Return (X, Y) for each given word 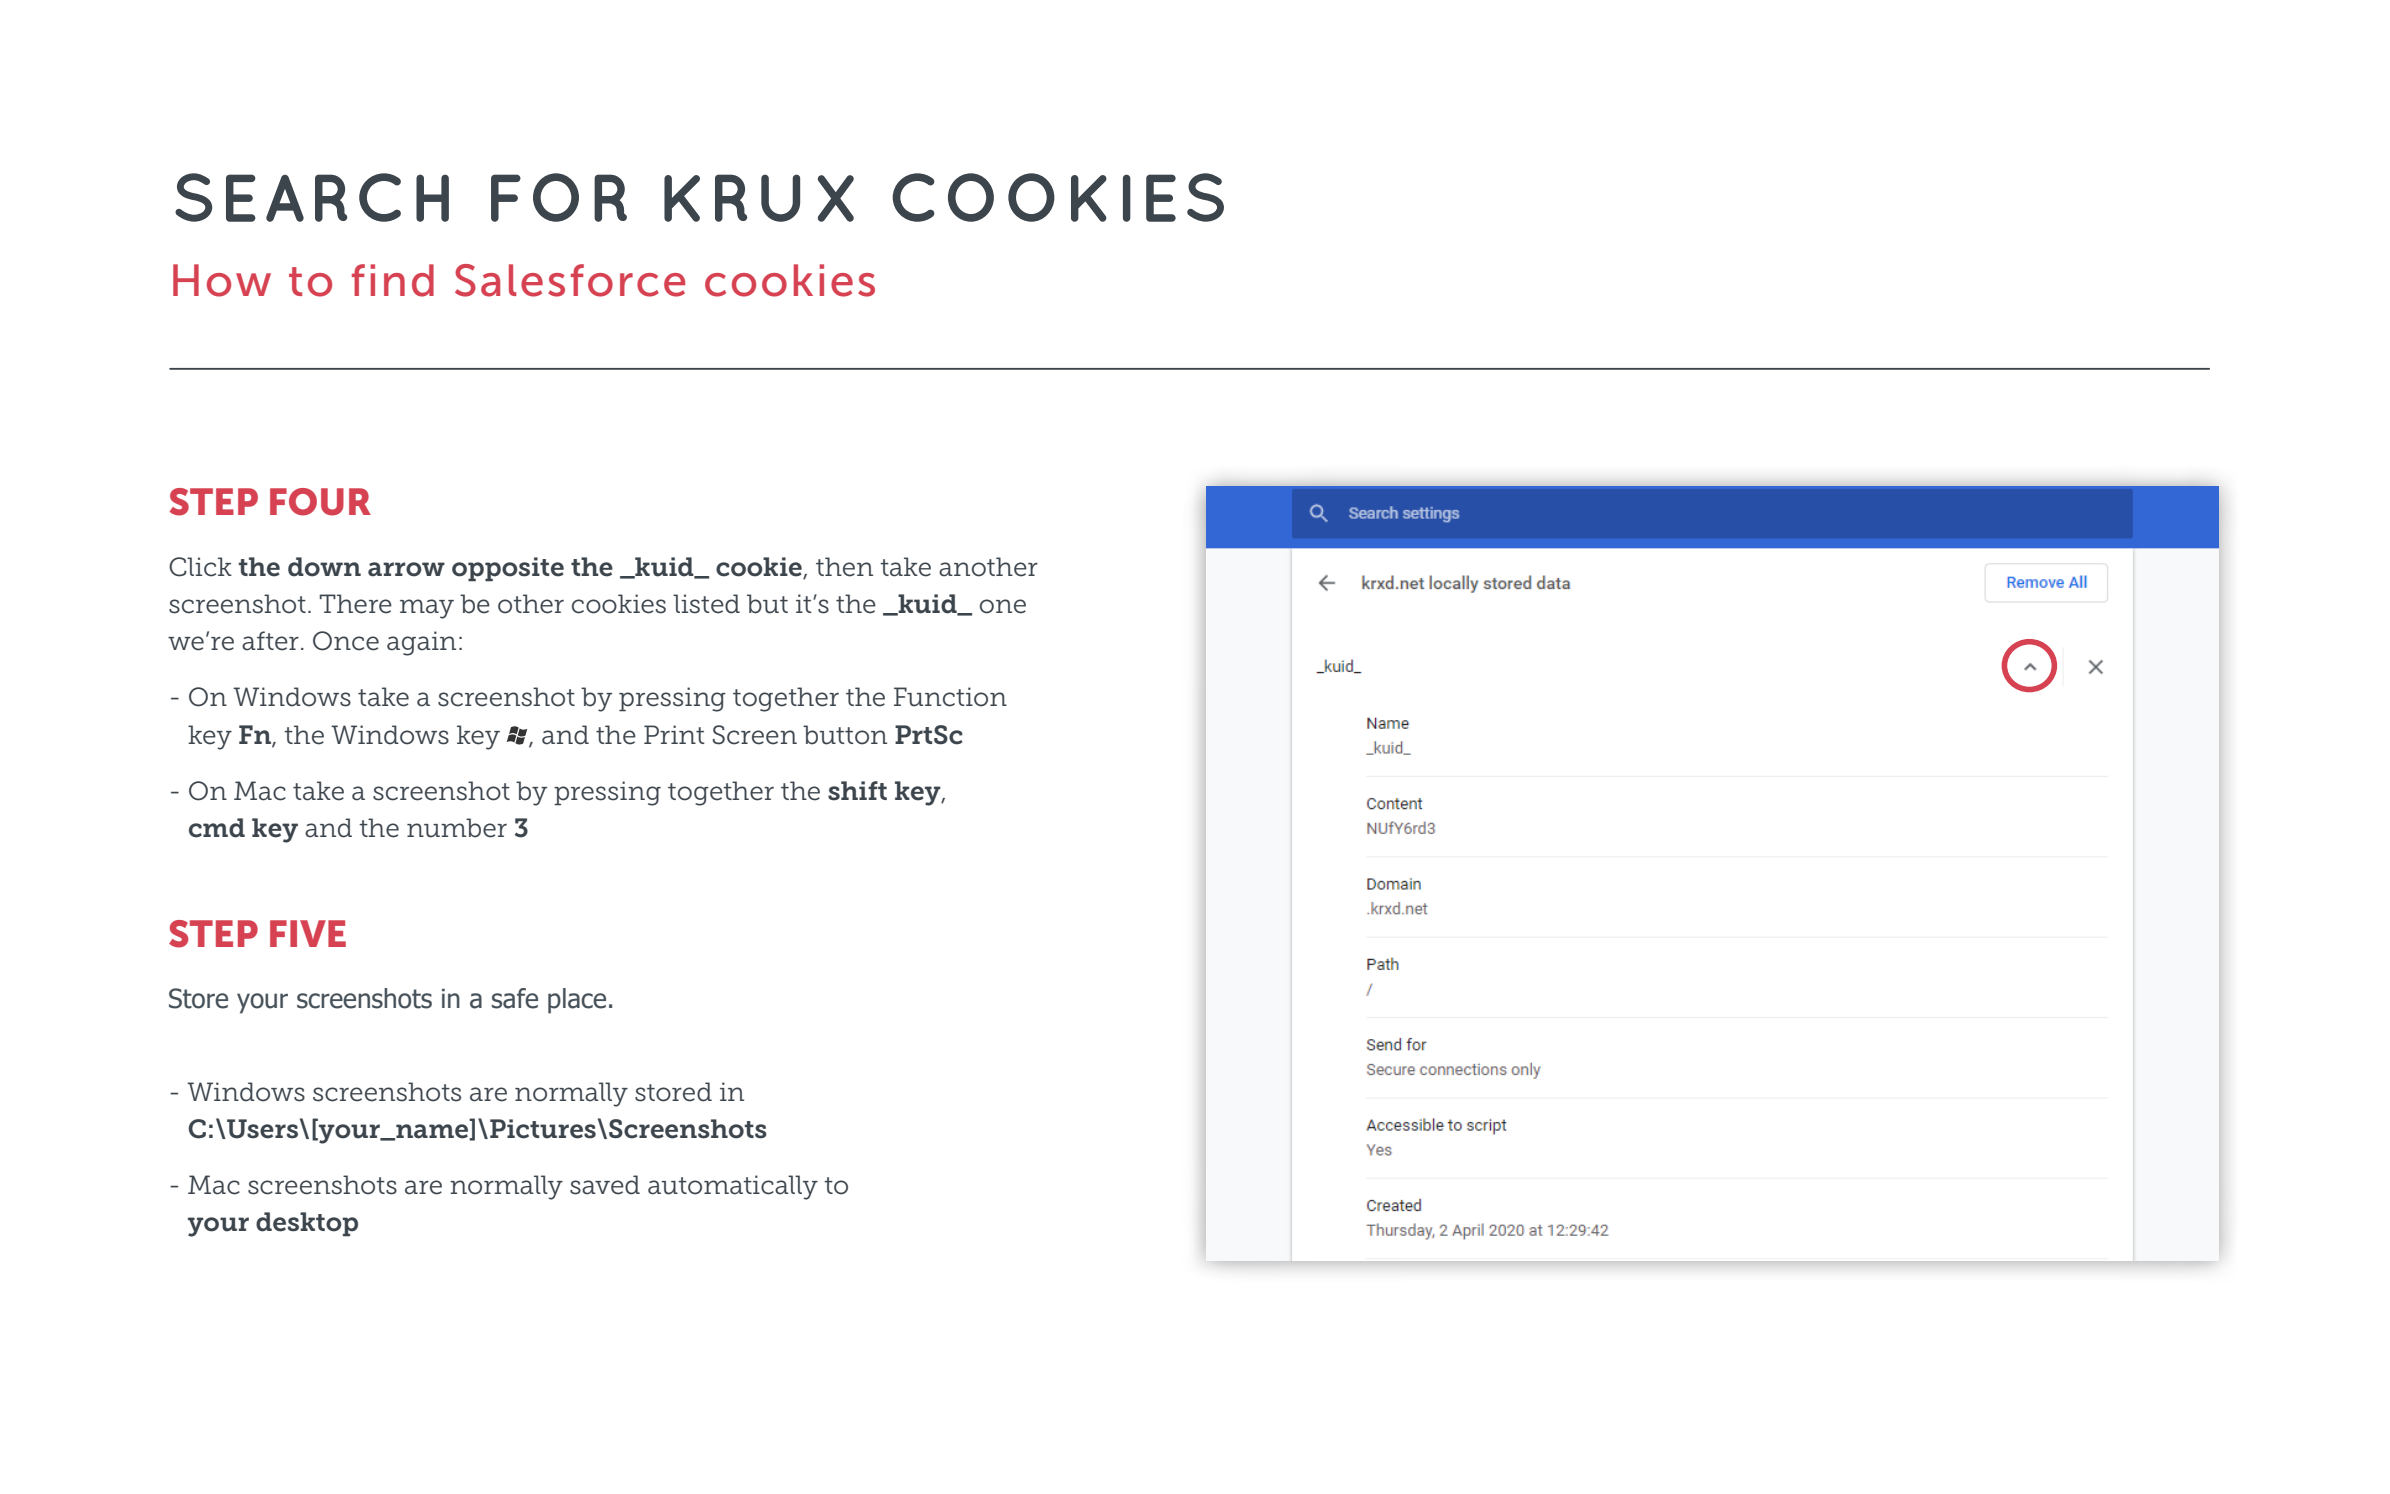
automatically (733, 1187)
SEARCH (312, 197)
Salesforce (570, 280)
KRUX (759, 198)
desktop (307, 1224)
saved (605, 1185)
